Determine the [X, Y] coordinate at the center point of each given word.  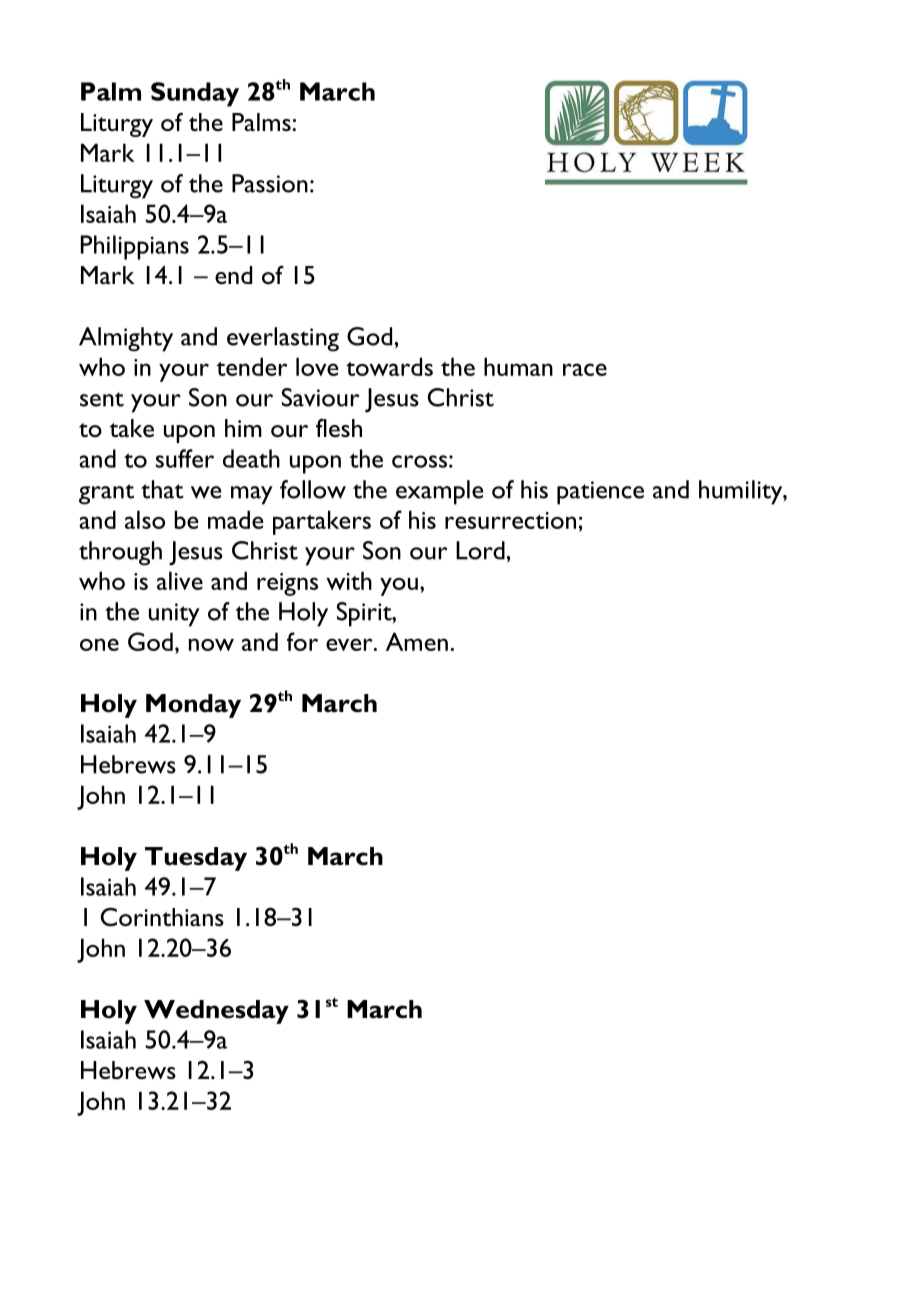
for [302, 641]
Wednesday [216, 1012]
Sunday [195, 94]
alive [180, 580]
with [349, 580]
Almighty [126, 339]
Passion [270, 183]
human [518, 366]
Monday [193, 706]
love [317, 366]
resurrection [510, 520]
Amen [417, 641]
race [585, 369]
